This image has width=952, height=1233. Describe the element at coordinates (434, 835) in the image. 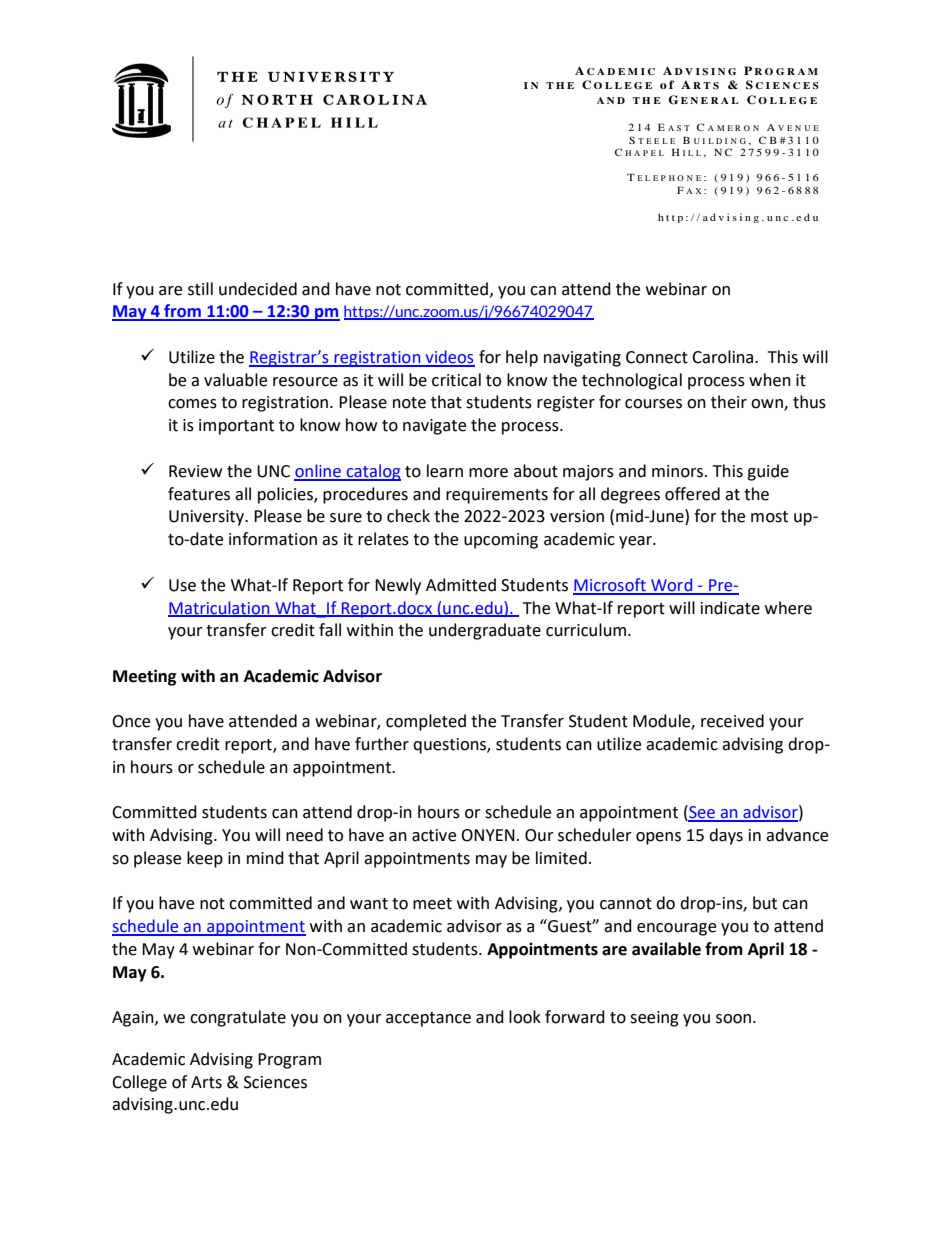

I see `active` at that location.
